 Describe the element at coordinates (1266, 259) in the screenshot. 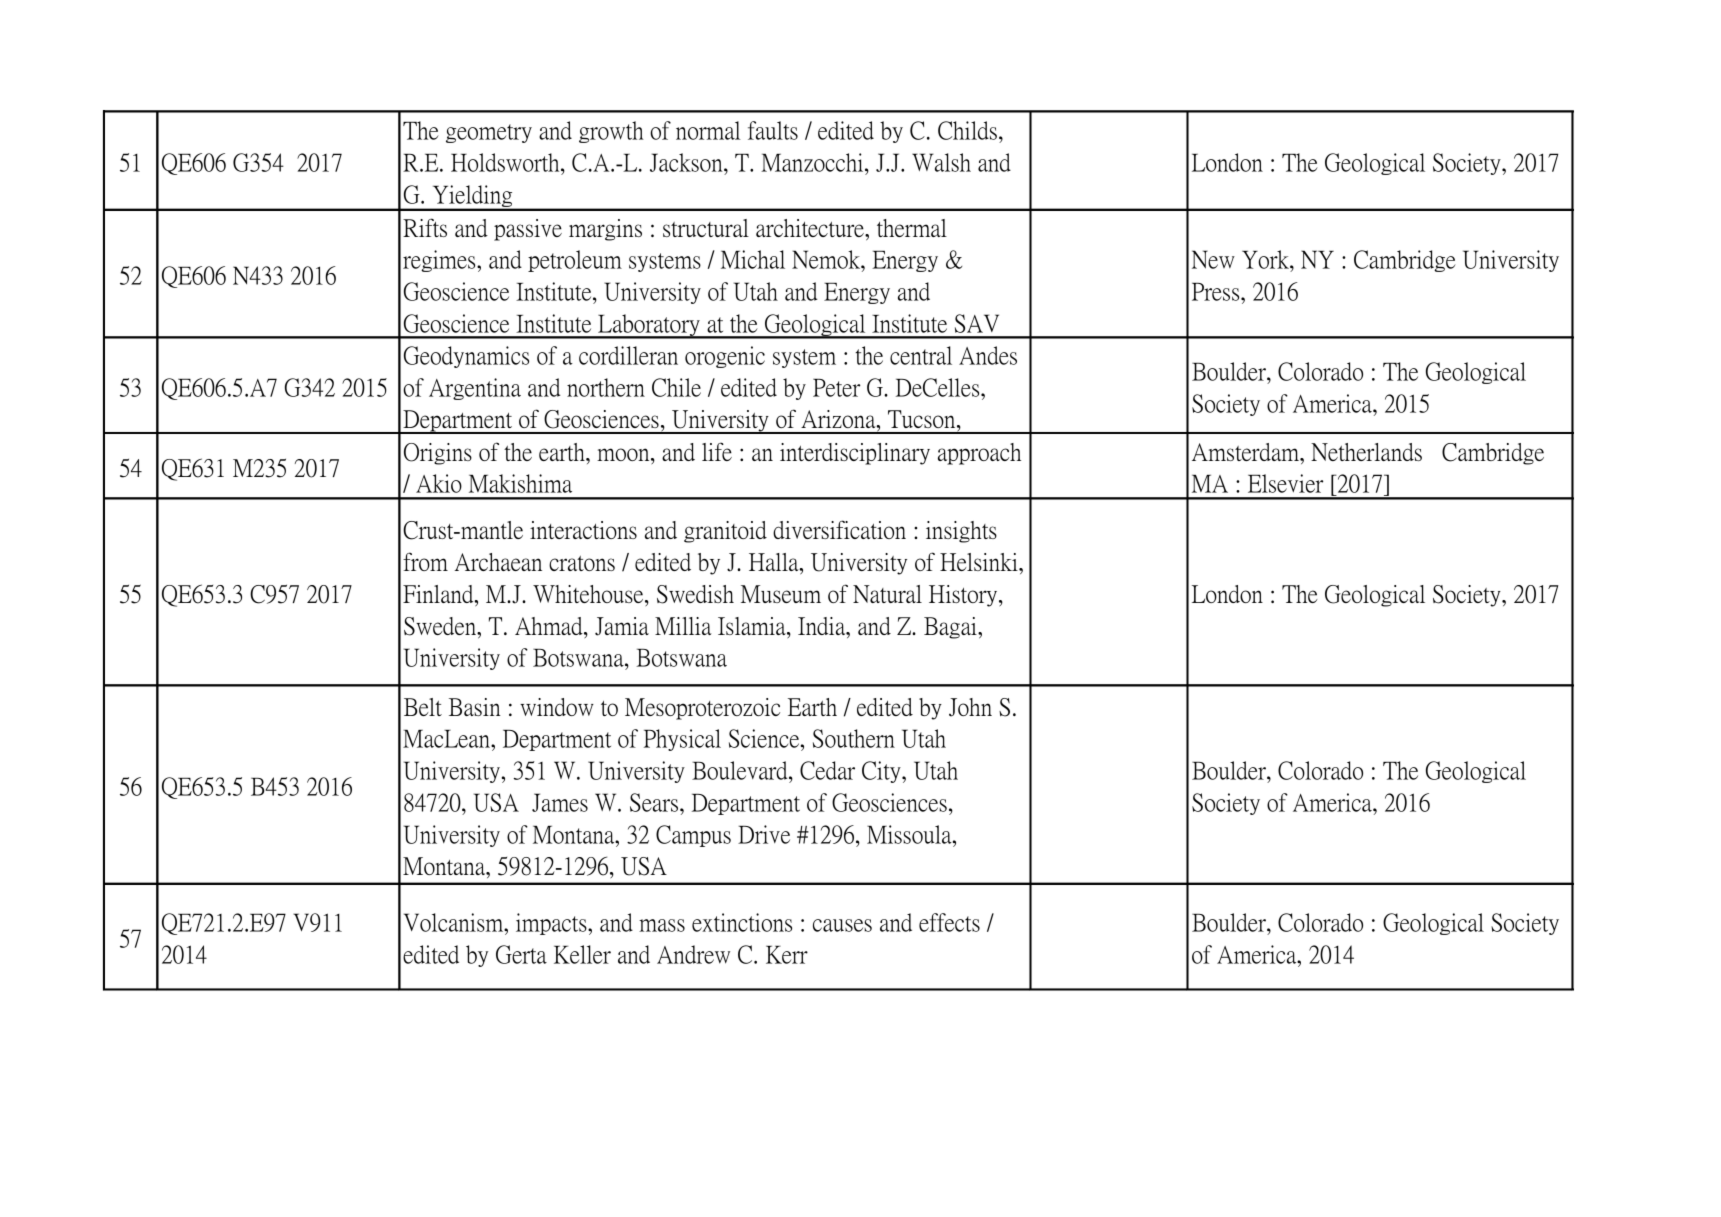

I see `York` at that location.
